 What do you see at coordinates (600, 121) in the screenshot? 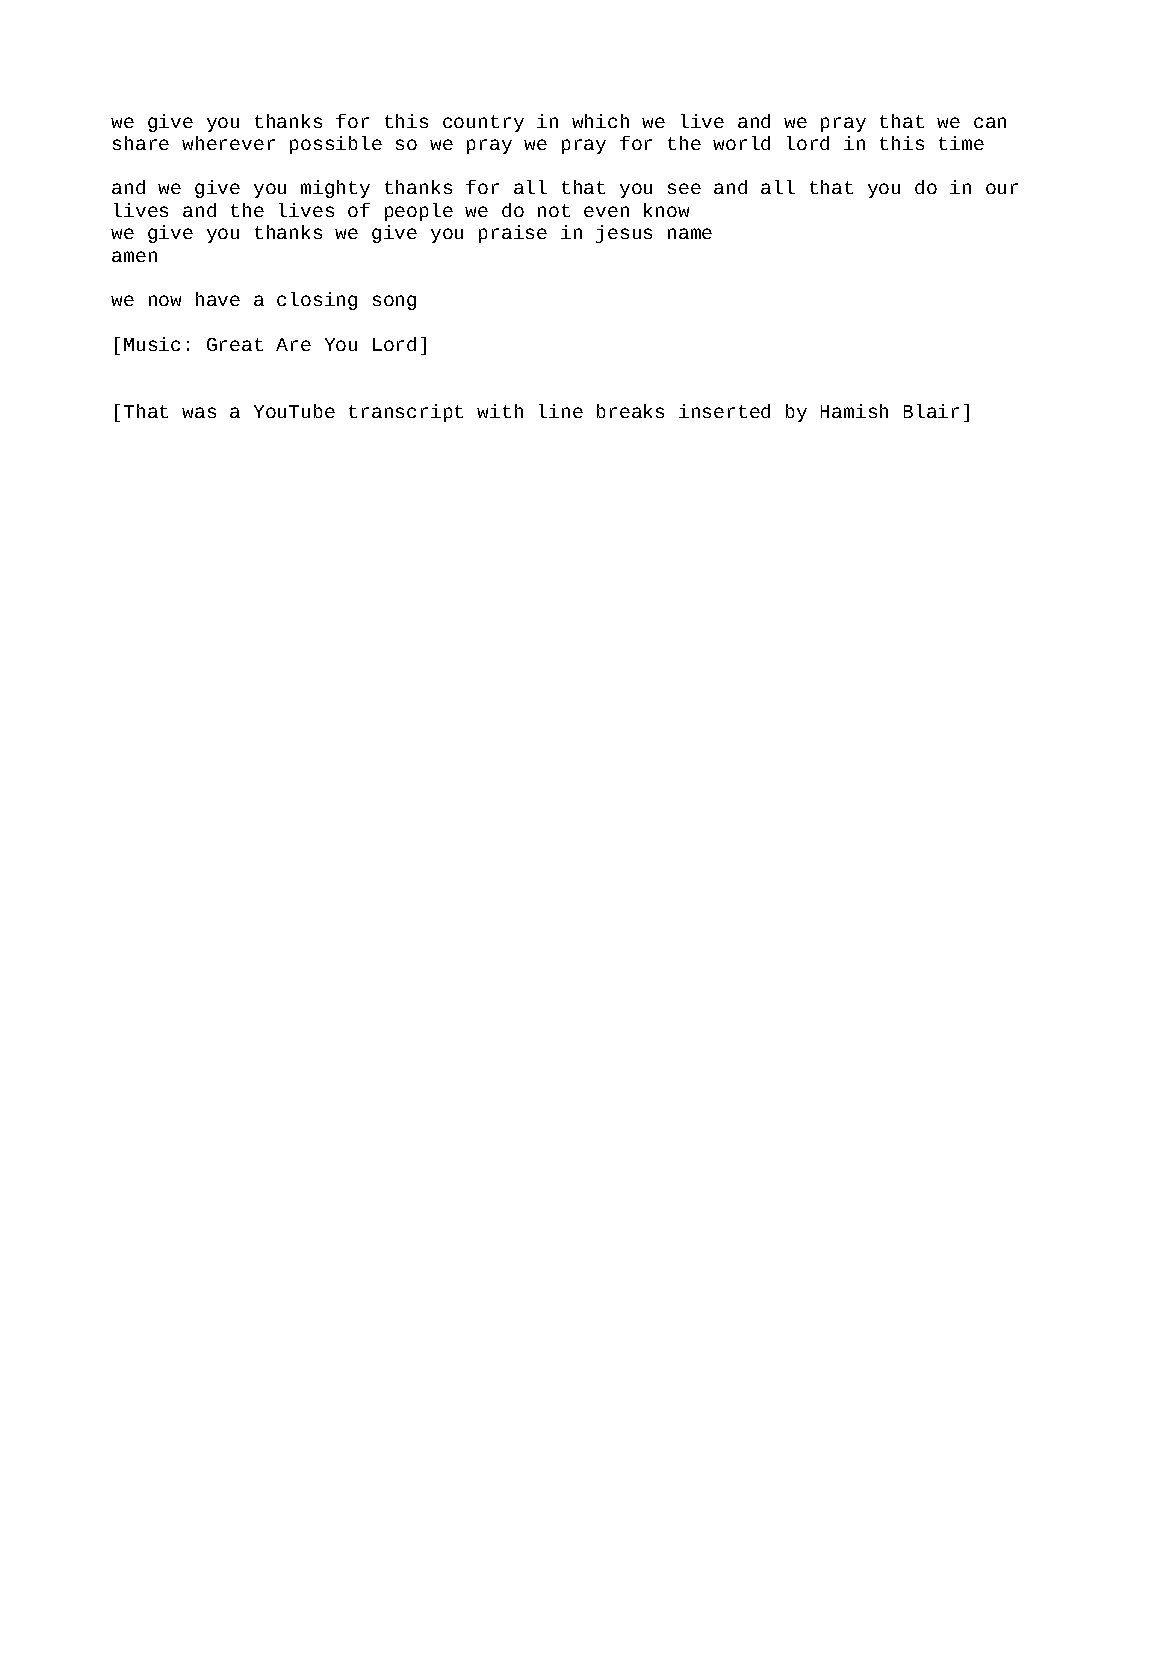
I see `which` at bounding box center [600, 121].
